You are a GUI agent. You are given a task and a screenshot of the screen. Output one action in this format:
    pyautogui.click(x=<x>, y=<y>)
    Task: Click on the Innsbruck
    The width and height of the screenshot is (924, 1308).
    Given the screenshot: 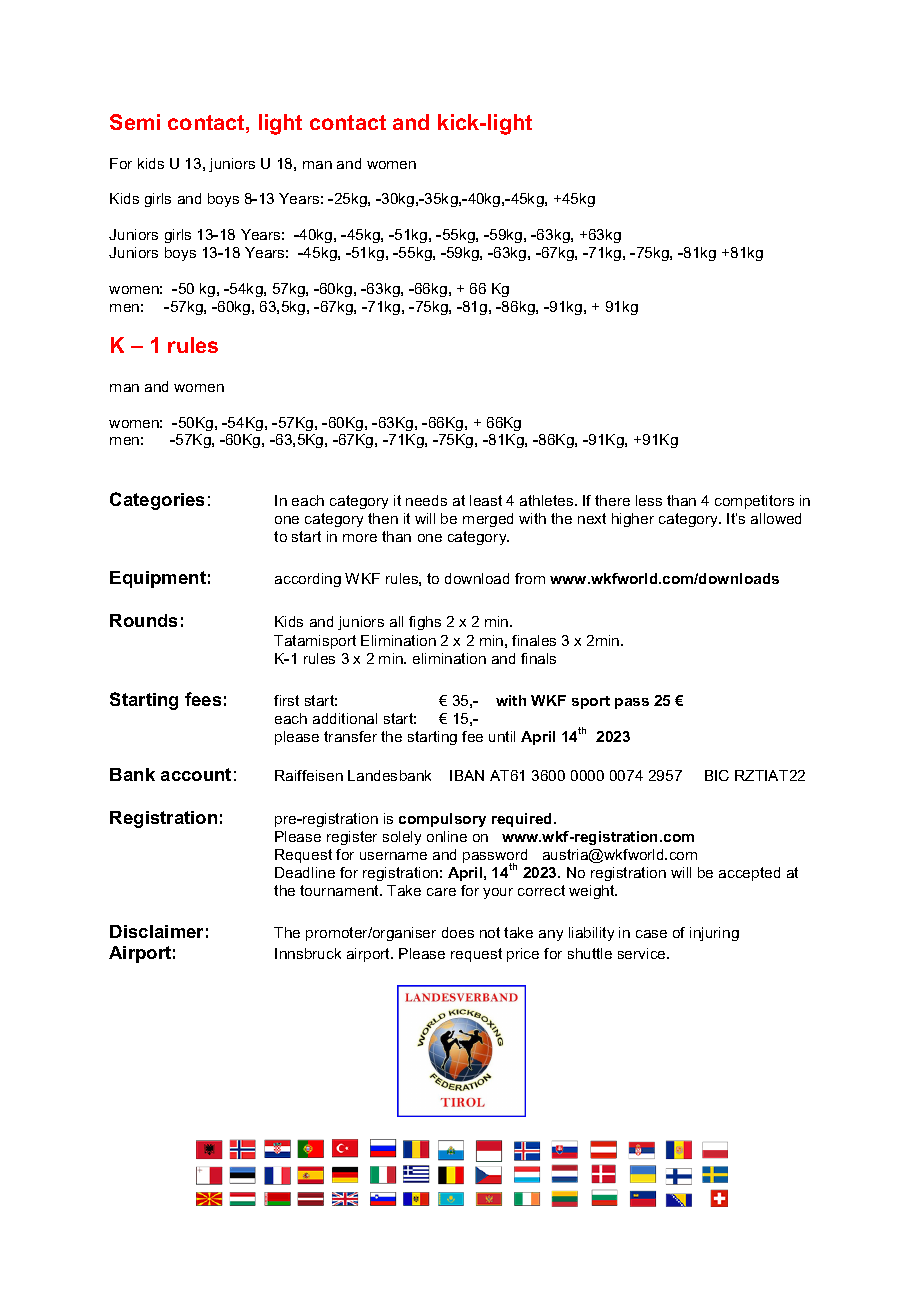 What is the action you would take?
    pyautogui.click(x=308, y=953)
